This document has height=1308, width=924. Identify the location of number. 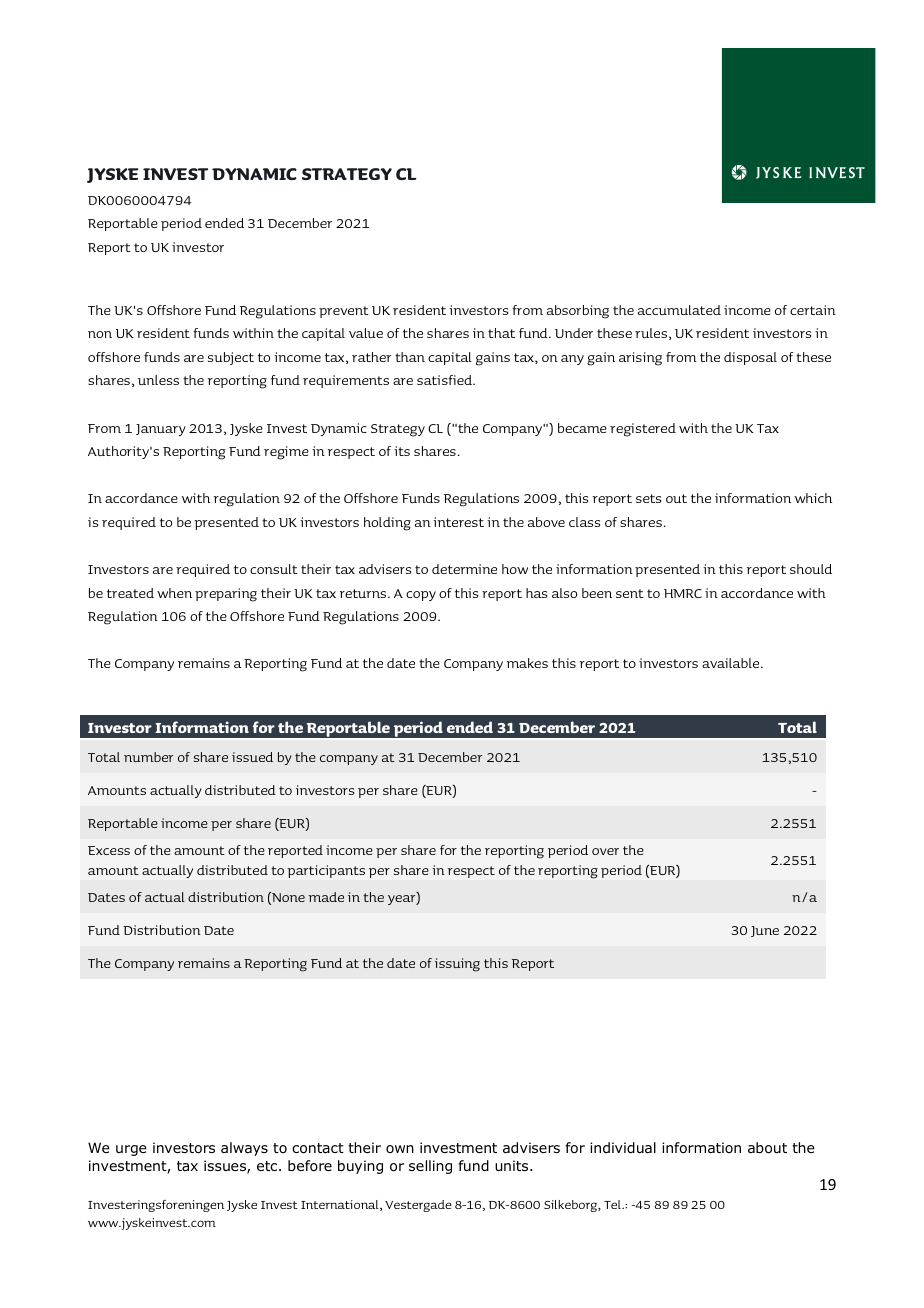
(148, 757).
